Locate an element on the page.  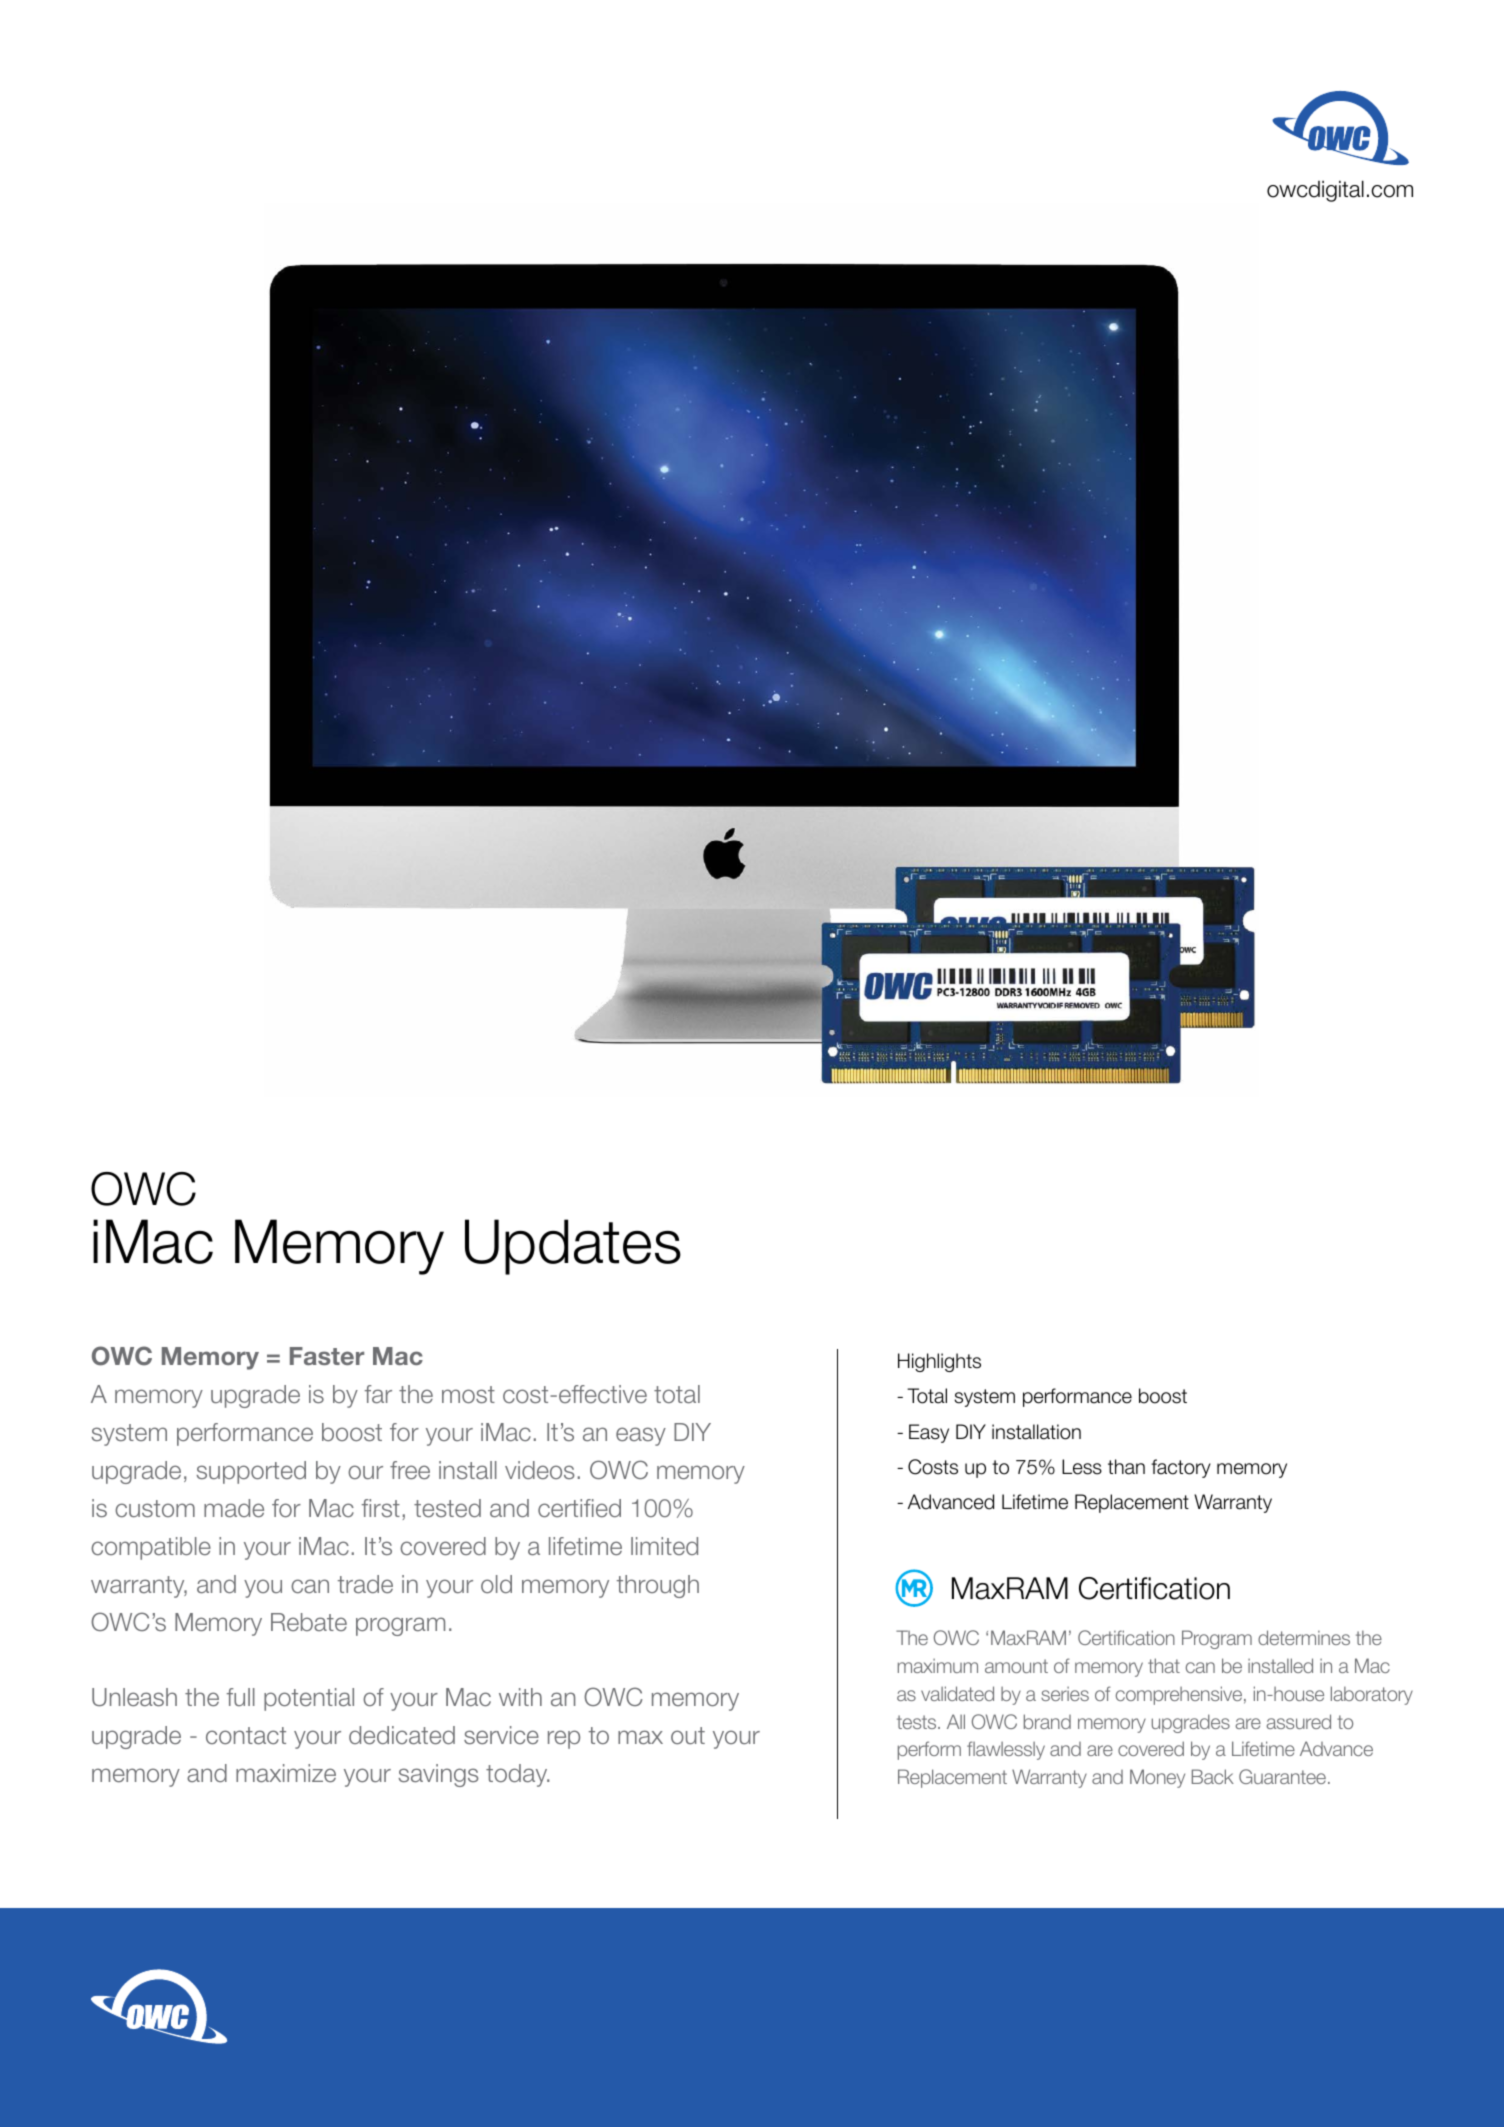
maximize is located at coordinates (286, 1773).
